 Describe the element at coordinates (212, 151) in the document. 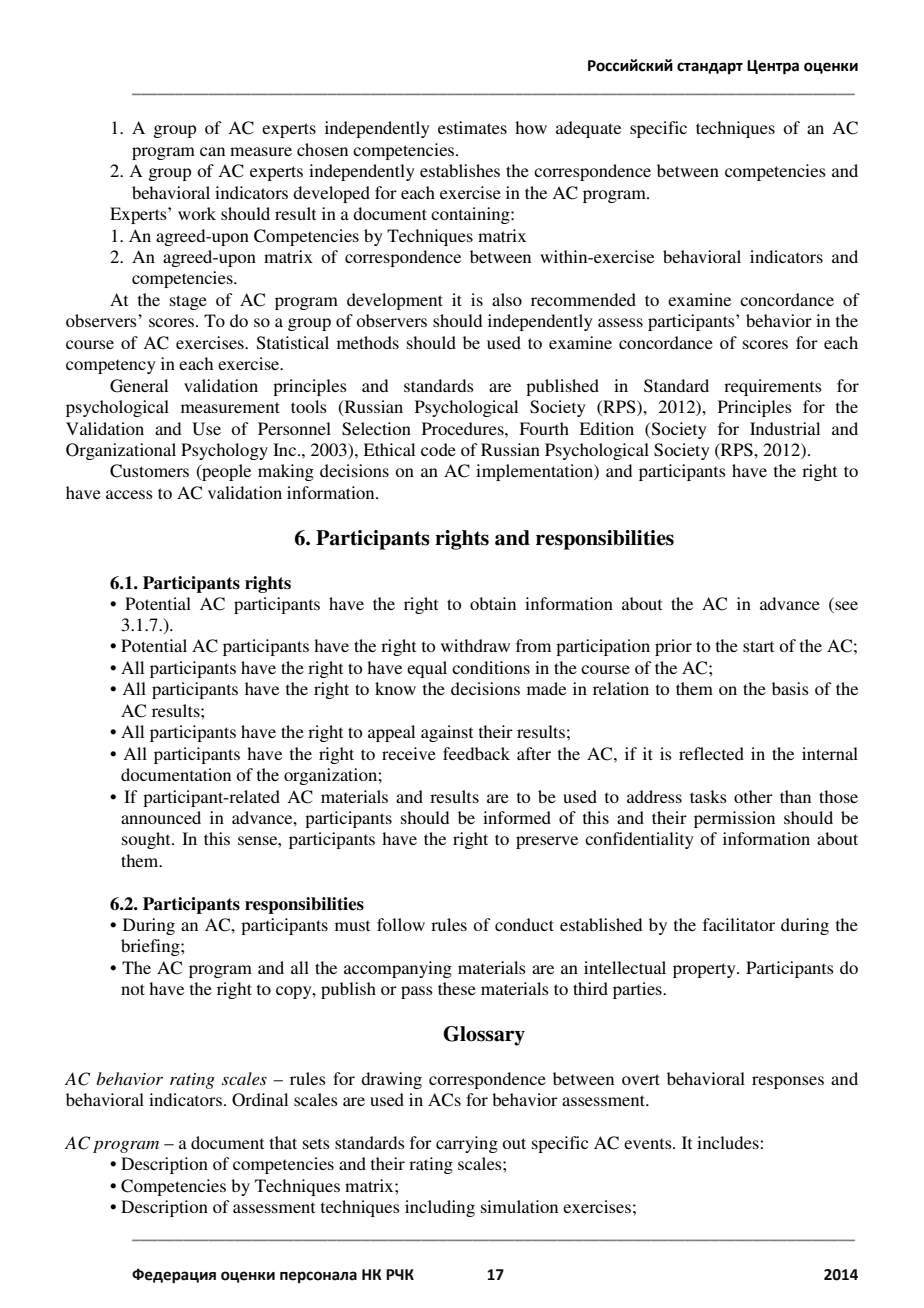

I see `can` at that location.
